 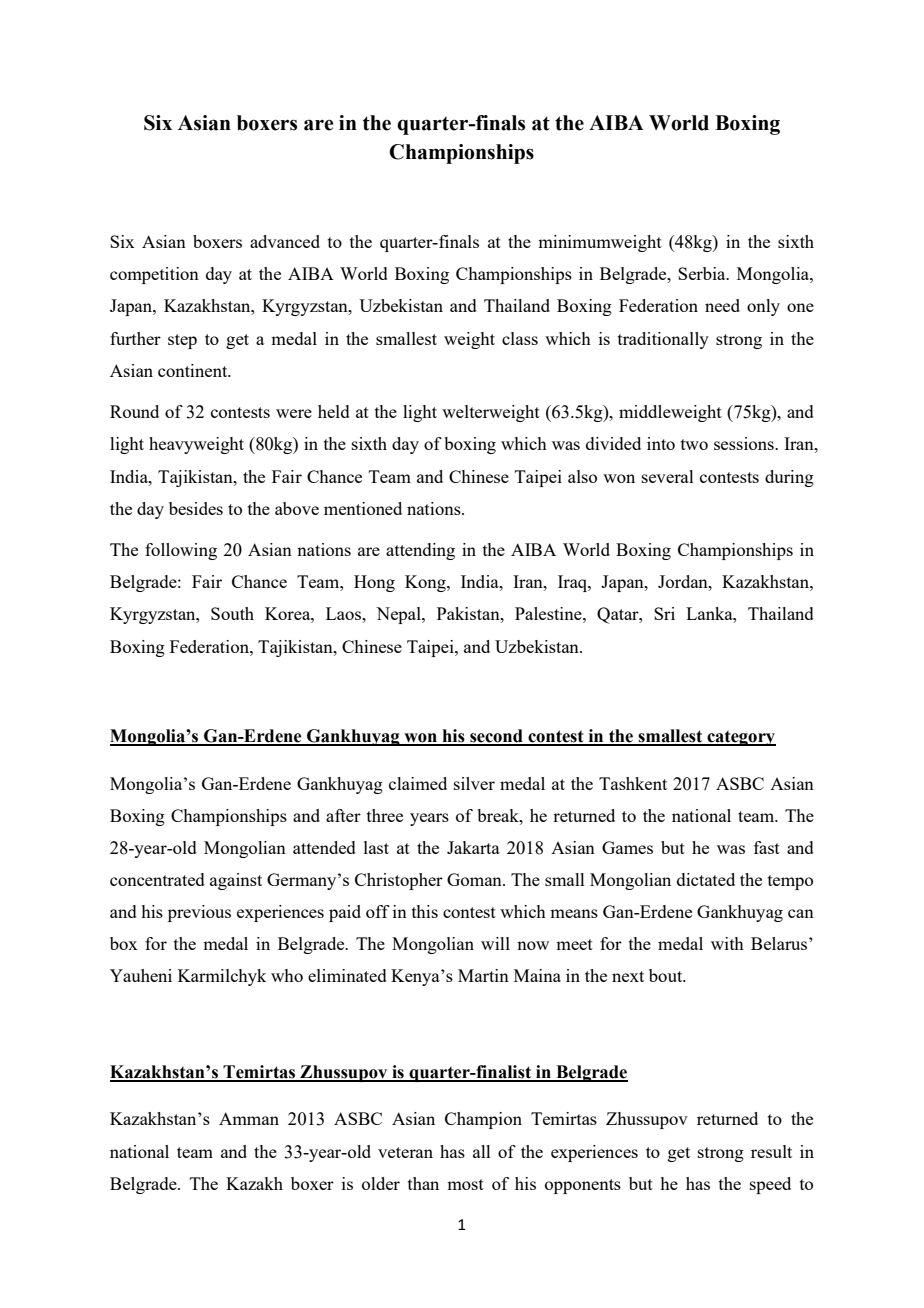 I want to click on Kong, so click(x=426, y=583).
